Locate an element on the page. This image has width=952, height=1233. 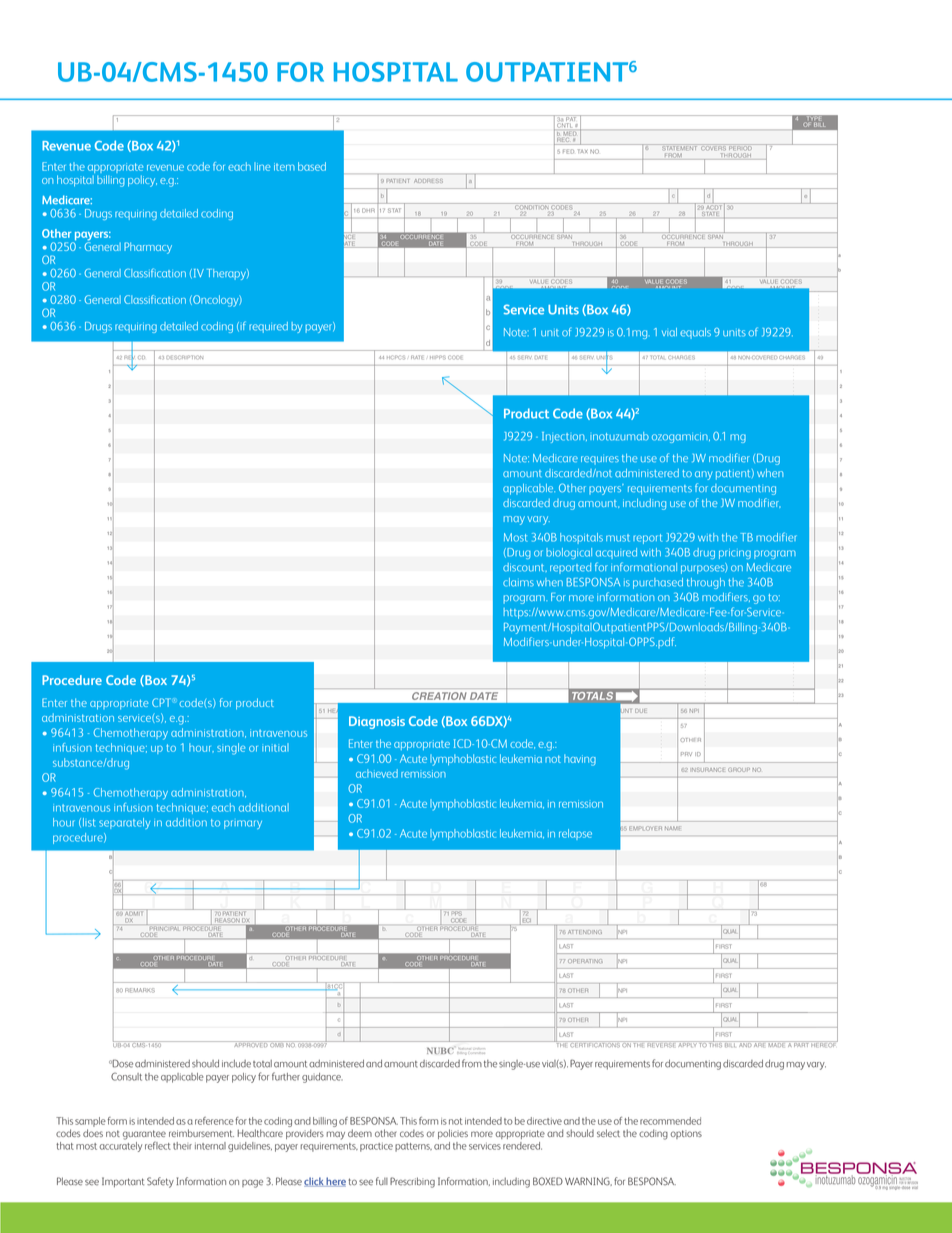
achieved is located at coordinates (377, 773).
